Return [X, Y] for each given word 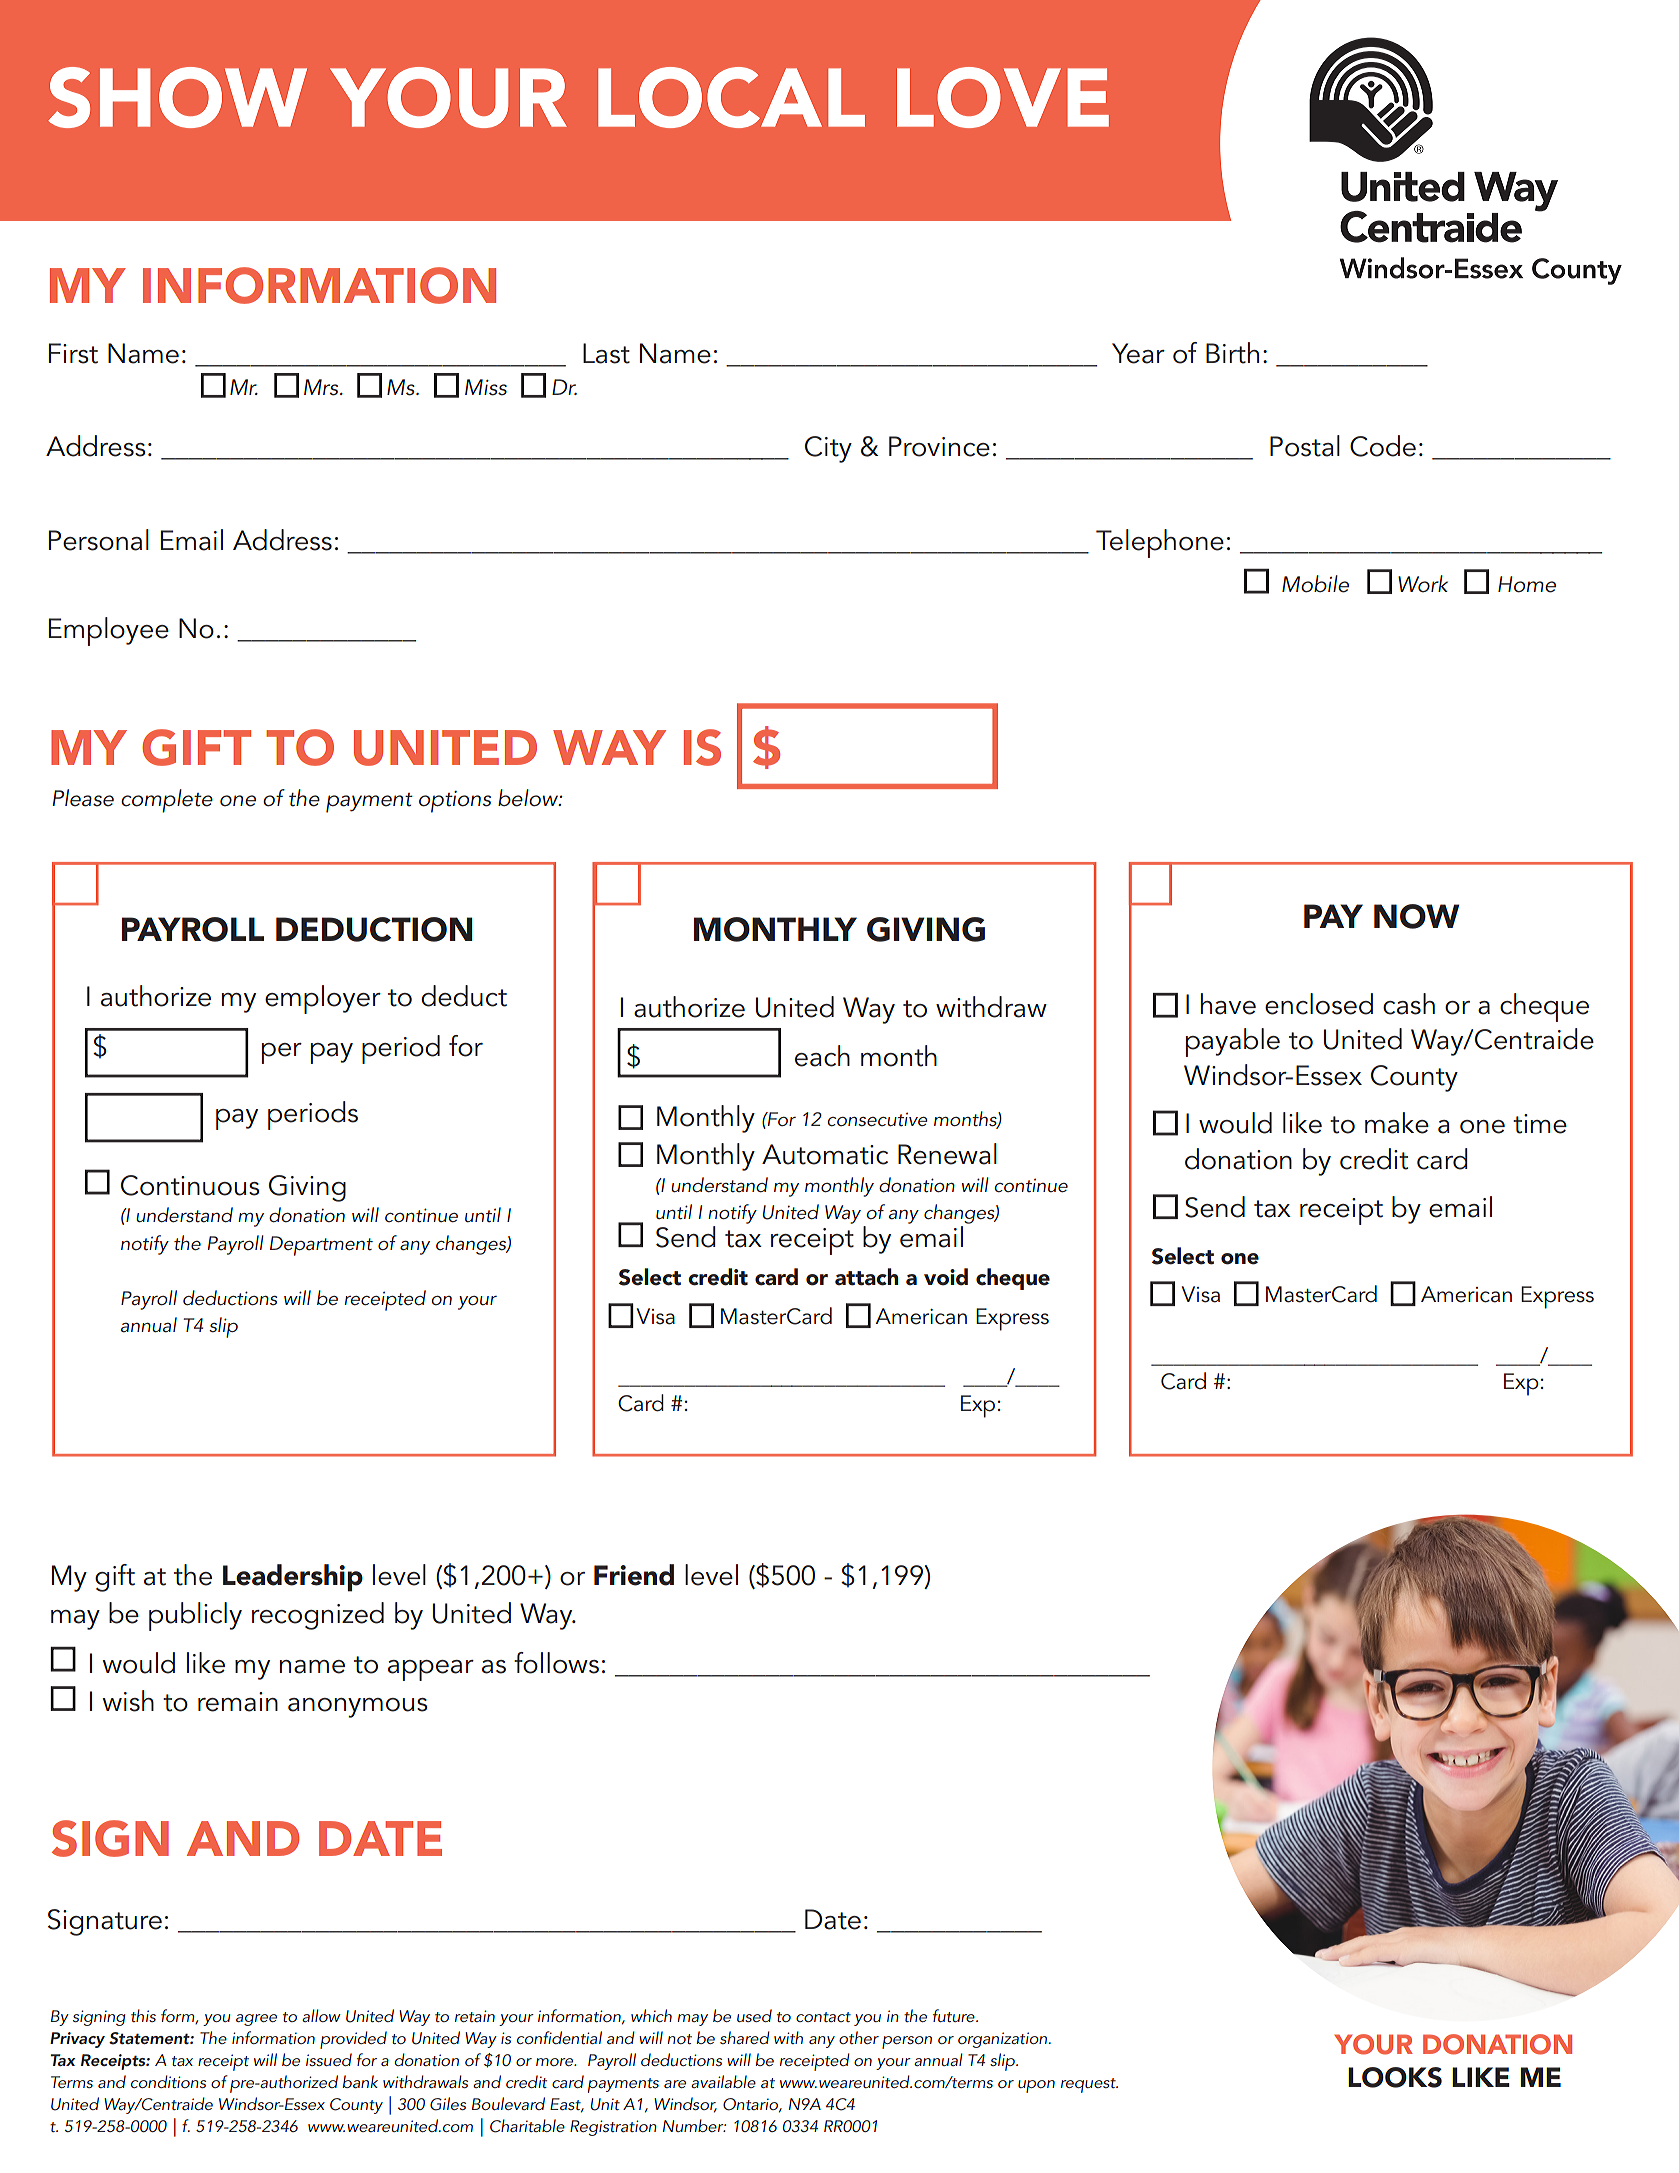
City [828, 449]
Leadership [293, 1578]
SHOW [177, 97]
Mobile [1315, 584]
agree [256, 2020]
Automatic [825, 1154]
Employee [109, 631]
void [946, 1277]
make [1397, 1123]
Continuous [190, 1185]
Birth [1232, 353]
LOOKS [1395, 2077]
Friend [634, 1575]
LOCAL [731, 97]
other [859, 2037]
